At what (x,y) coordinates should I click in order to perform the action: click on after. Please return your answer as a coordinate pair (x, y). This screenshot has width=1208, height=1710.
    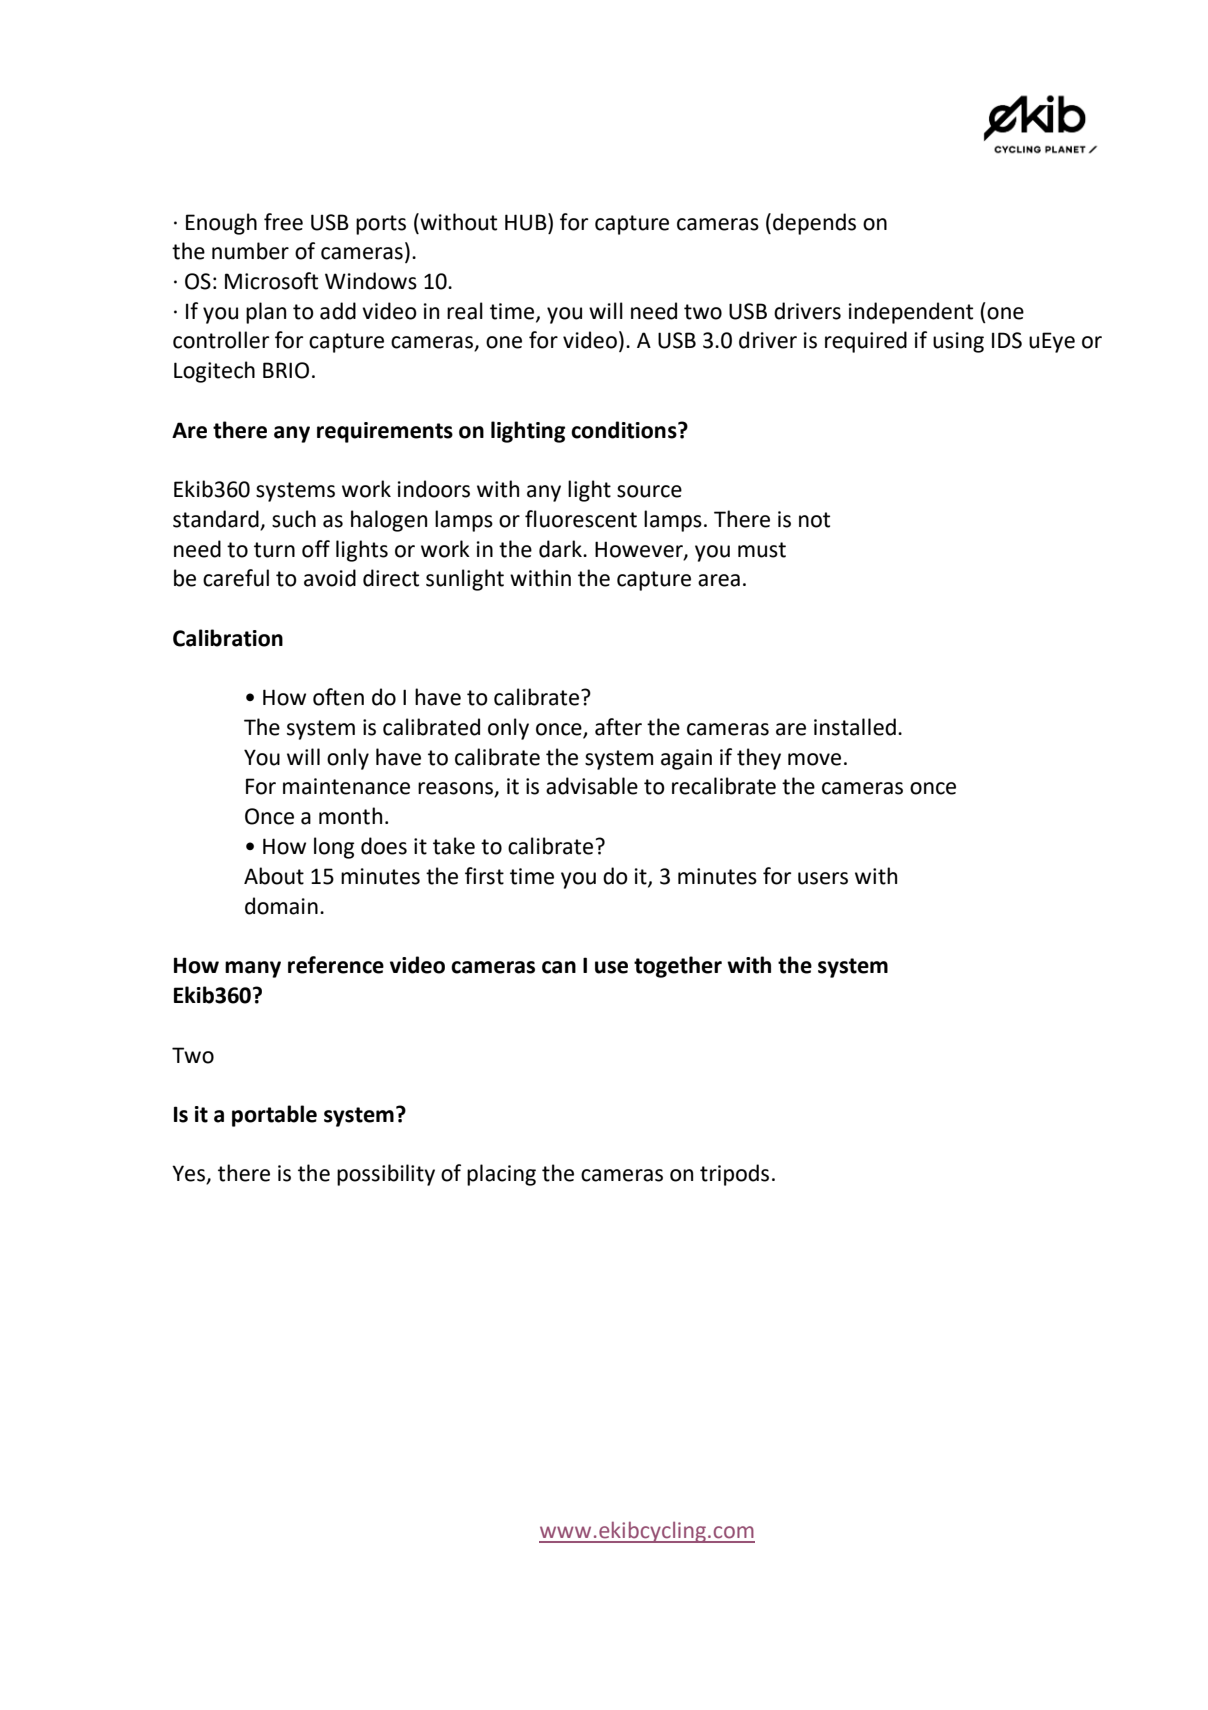
    Looking at the image, I should click on (618, 727).
